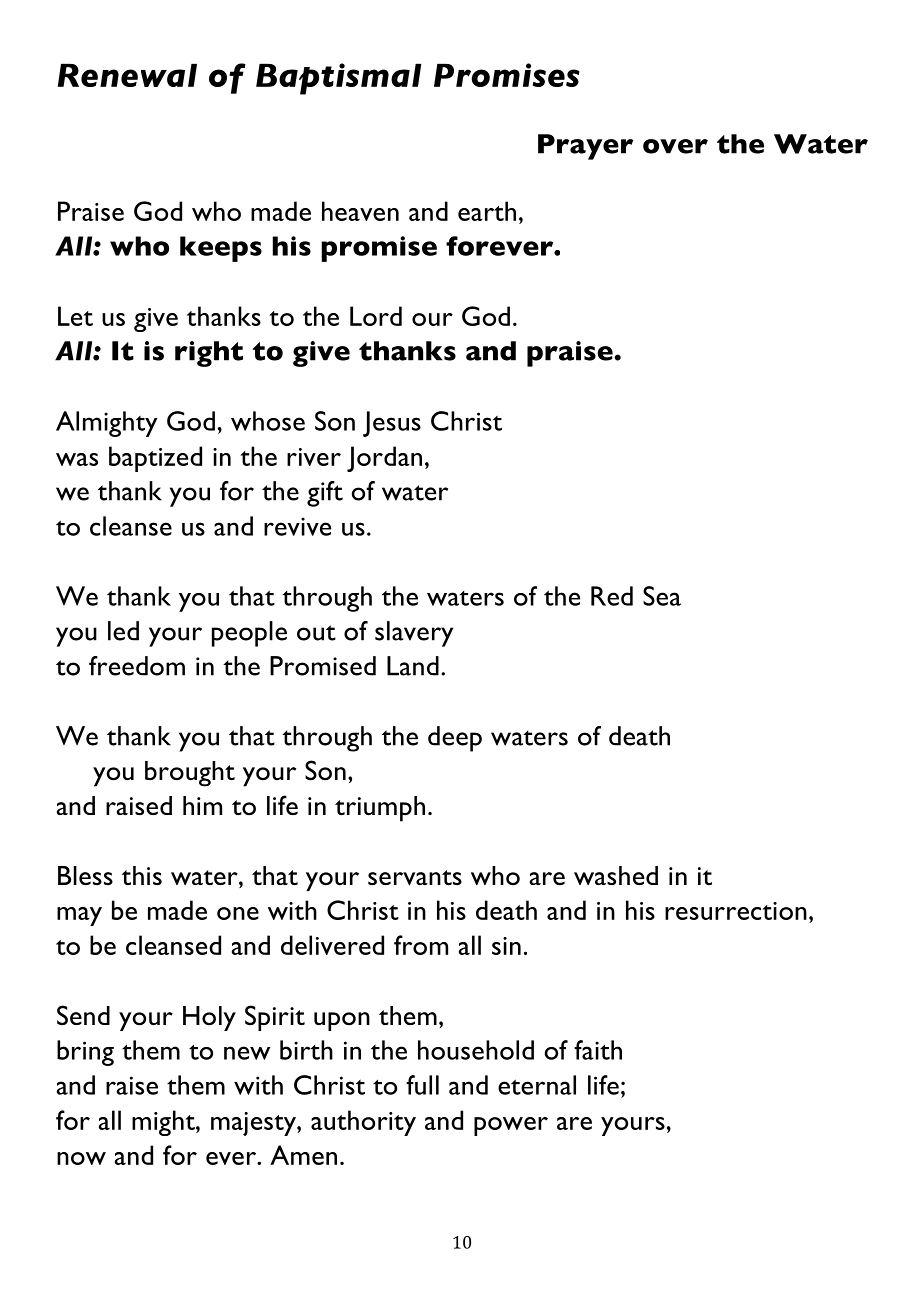  What do you see at coordinates (736, 911) in the document?
I see `resurrection` at bounding box center [736, 911].
